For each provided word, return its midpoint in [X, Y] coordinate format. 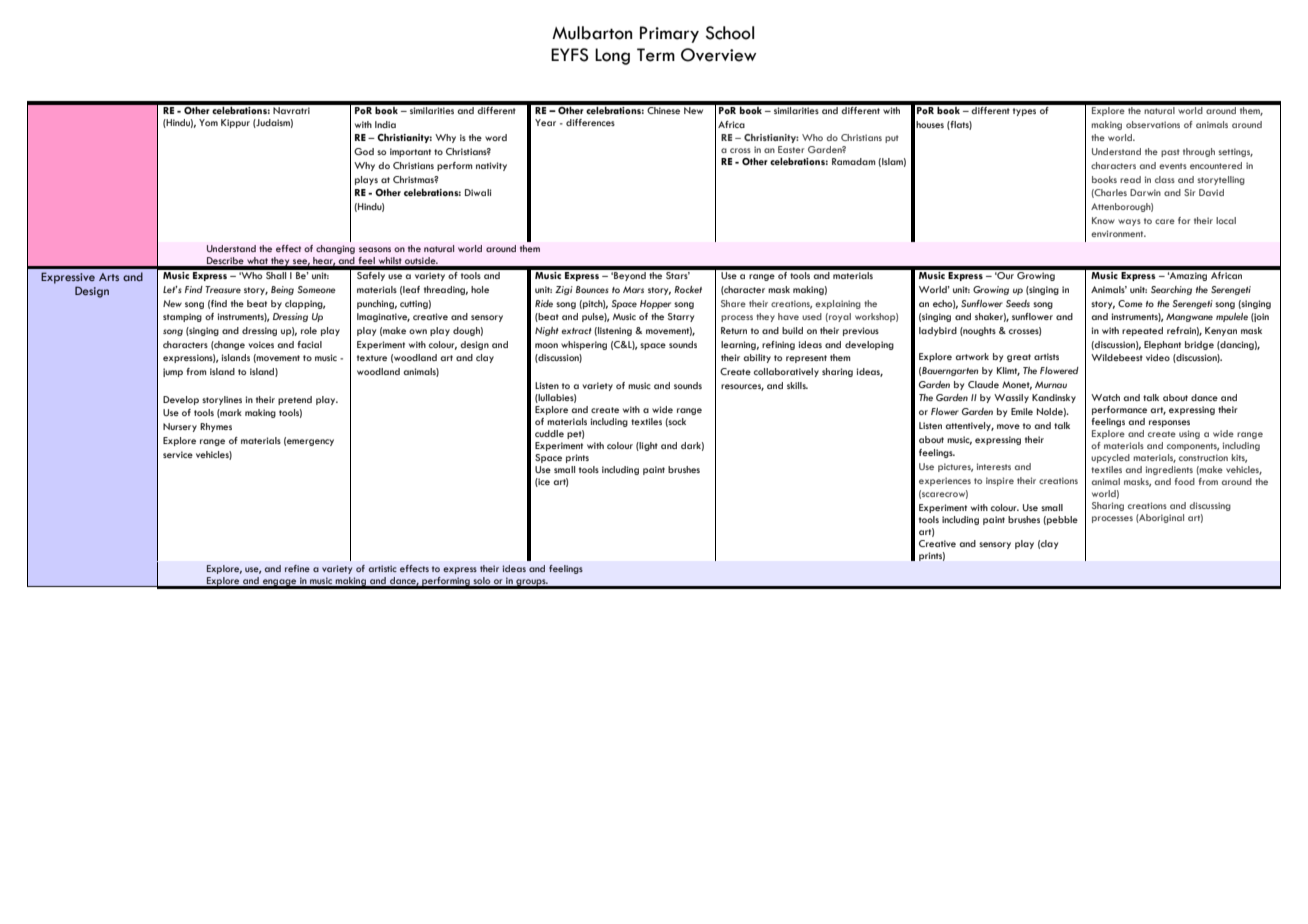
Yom [208, 122]
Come [1130, 303]
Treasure [223, 289]
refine [297, 568]
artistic [382, 568]
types [1024, 112]
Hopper [655, 304]
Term [656, 55]
